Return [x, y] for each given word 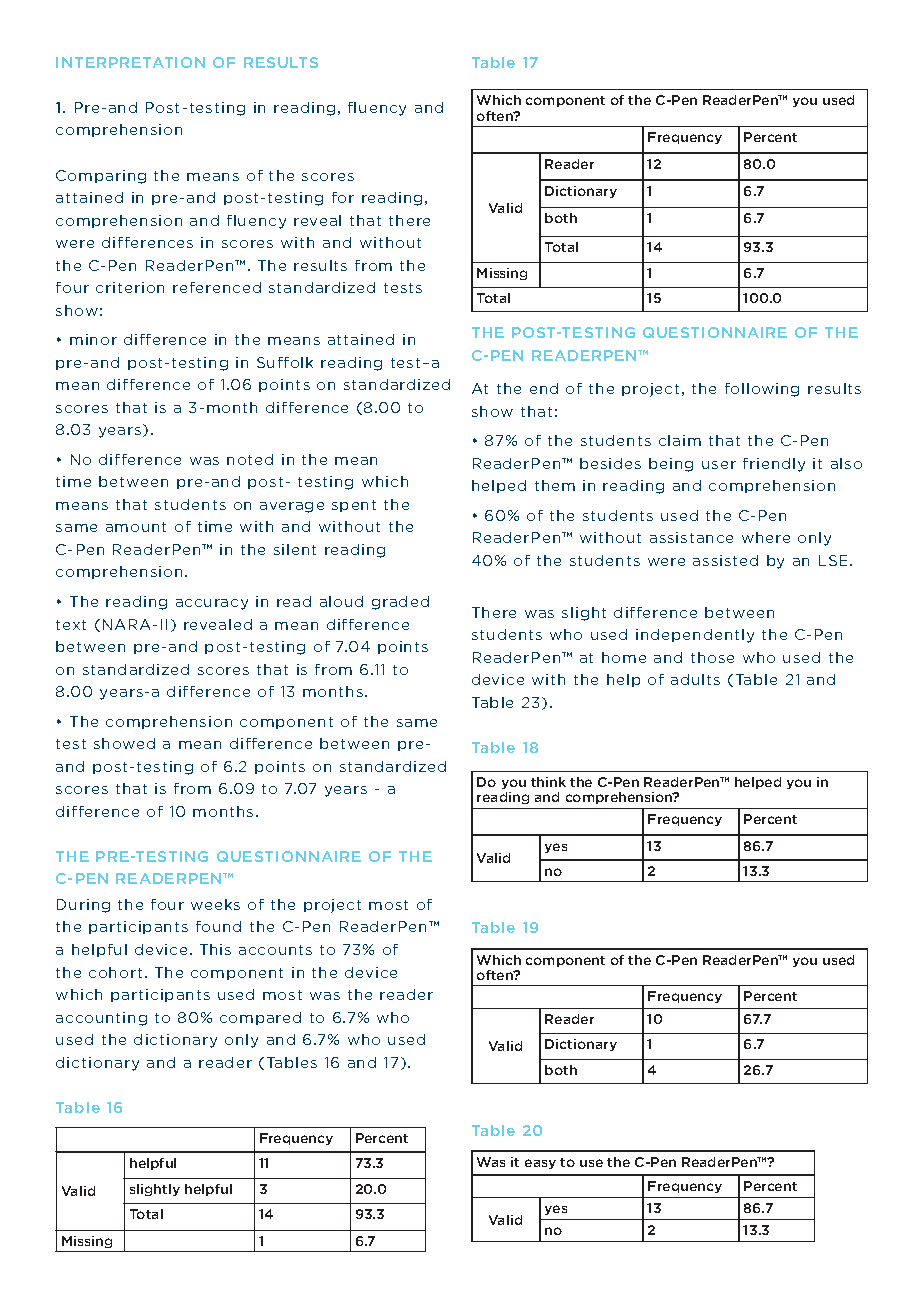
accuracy [212, 604]
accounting [101, 1019]
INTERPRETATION [130, 62]
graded [400, 603]
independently [695, 636]
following [762, 390]
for [343, 197]
